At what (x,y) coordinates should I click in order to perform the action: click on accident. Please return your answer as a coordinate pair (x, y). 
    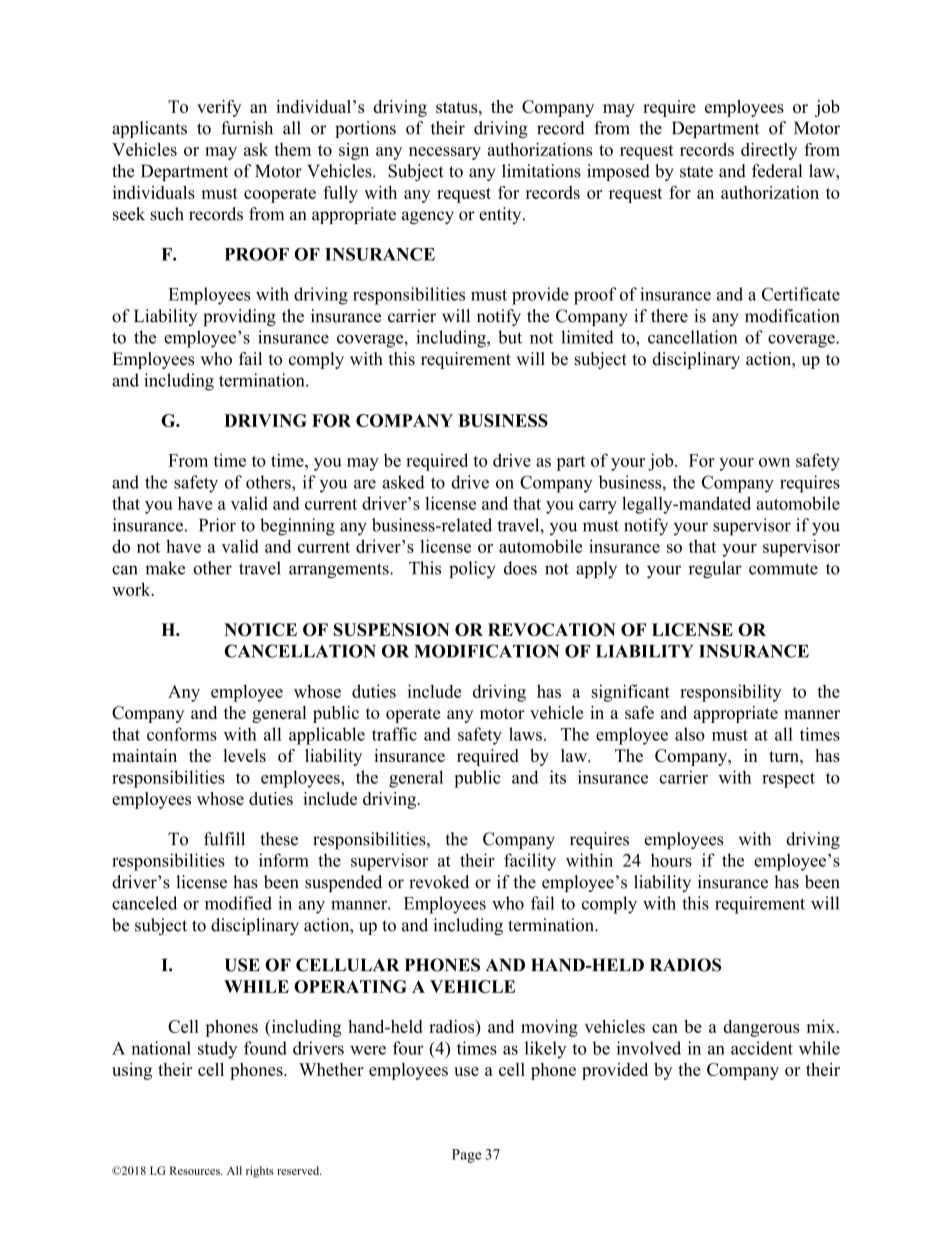
    Looking at the image, I should click on (762, 1048).
